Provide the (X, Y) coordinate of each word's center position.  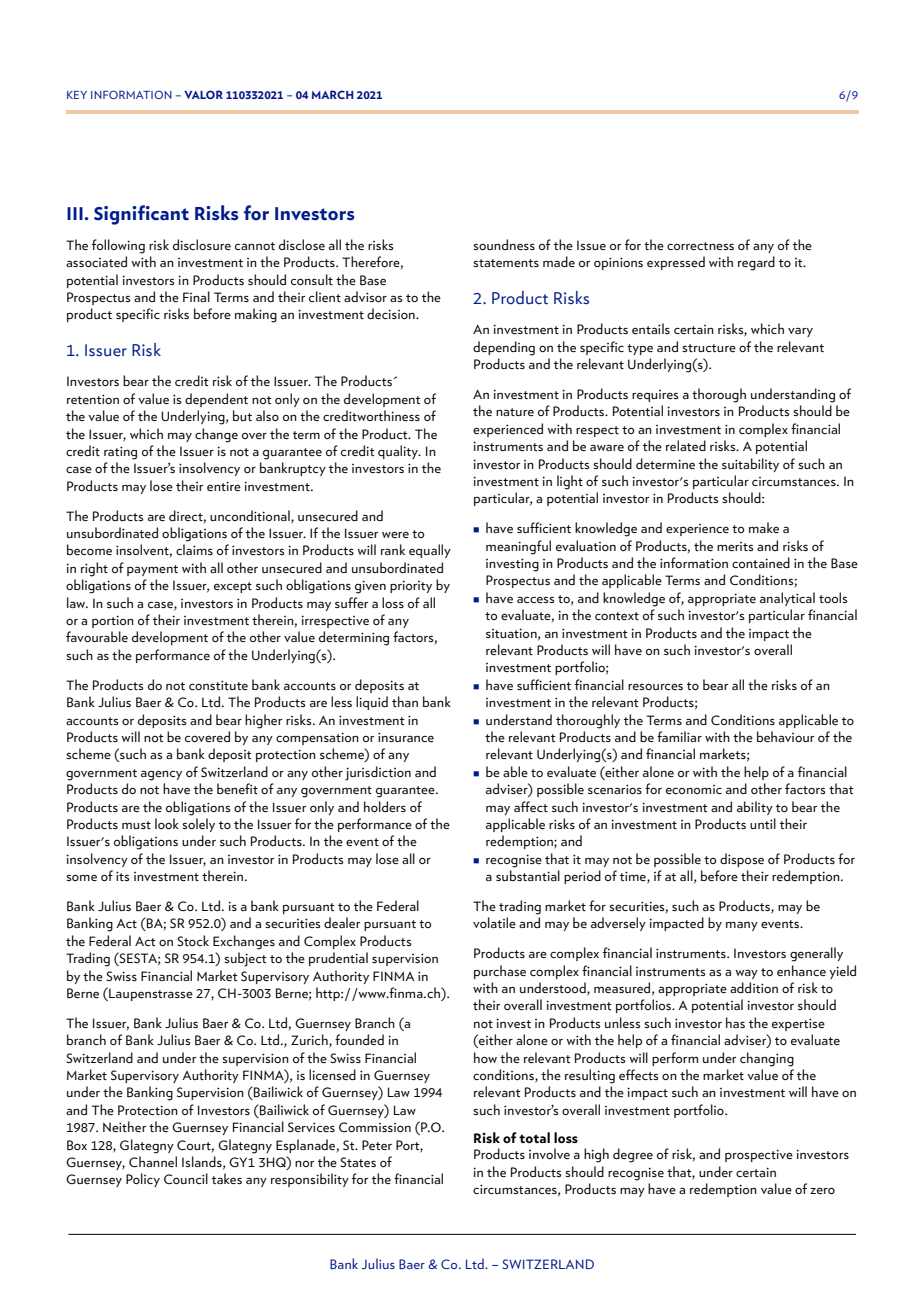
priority (411, 586)
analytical (787, 599)
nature (515, 412)
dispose (742, 860)
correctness (700, 246)
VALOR (203, 94)
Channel (153, 1161)
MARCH (333, 94)
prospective (759, 1155)
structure (709, 348)
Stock (193, 940)
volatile (494, 922)
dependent (216, 400)
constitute (218, 685)
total (534, 1137)
